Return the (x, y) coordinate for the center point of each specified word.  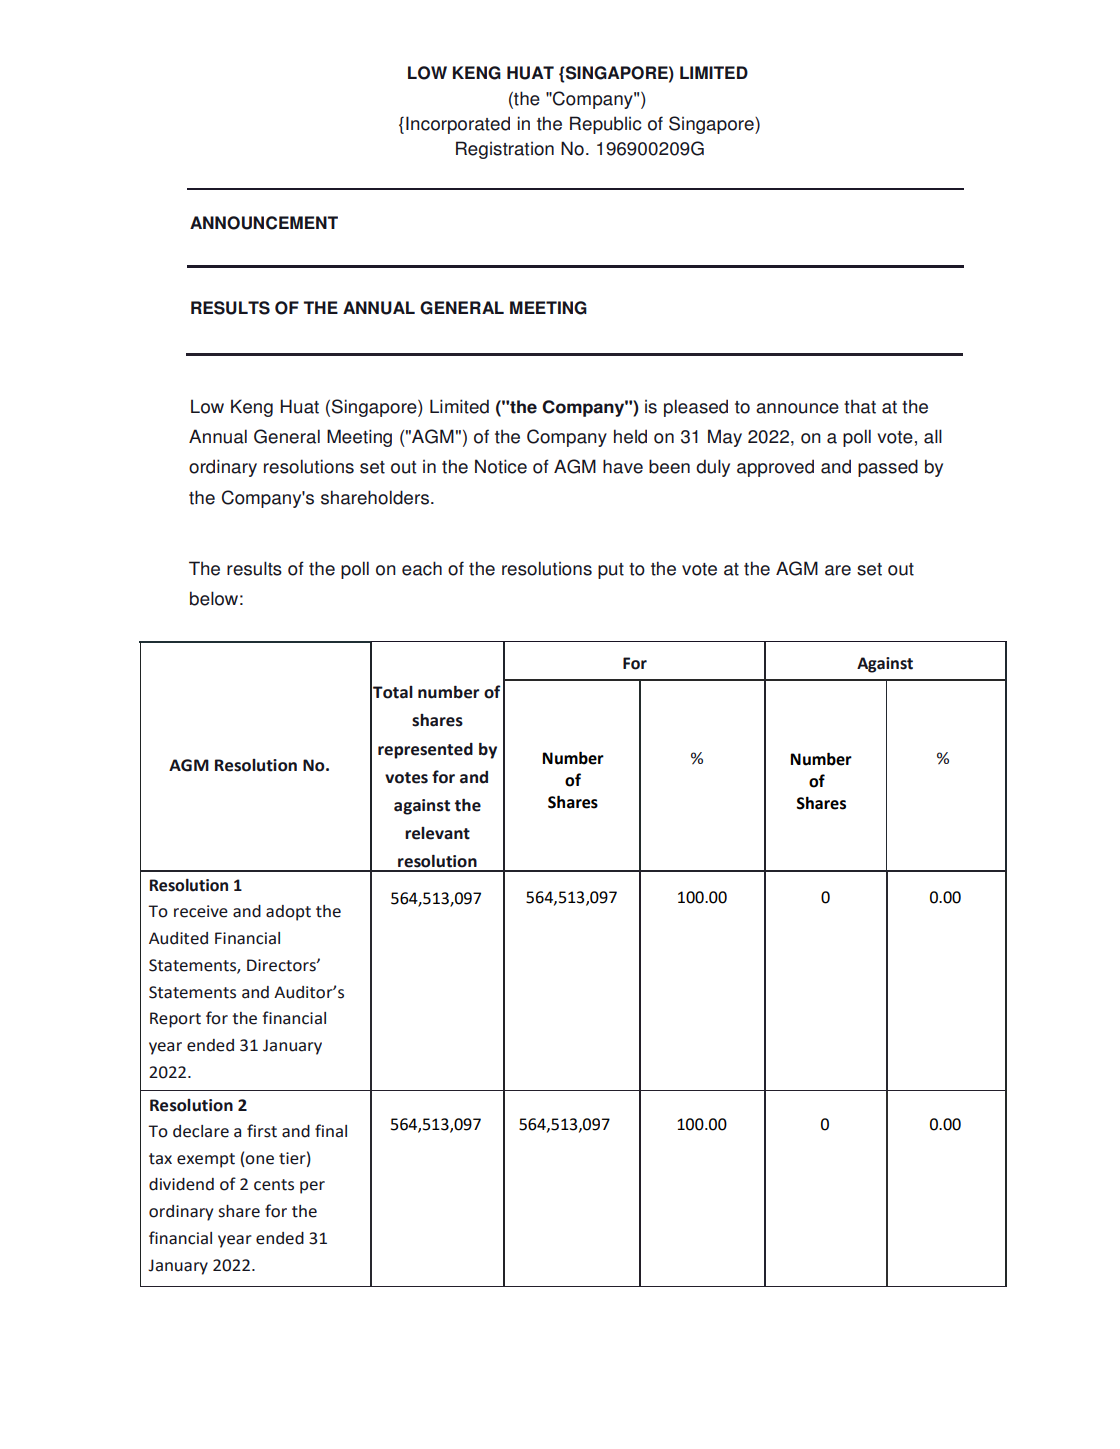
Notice (501, 466)
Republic (606, 125)
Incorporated (458, 125)
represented (425, 751)
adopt (288, 913)
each (422, 568)
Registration (505, 150)
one (259, 1160)
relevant (437, 833)
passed (888, 468)
